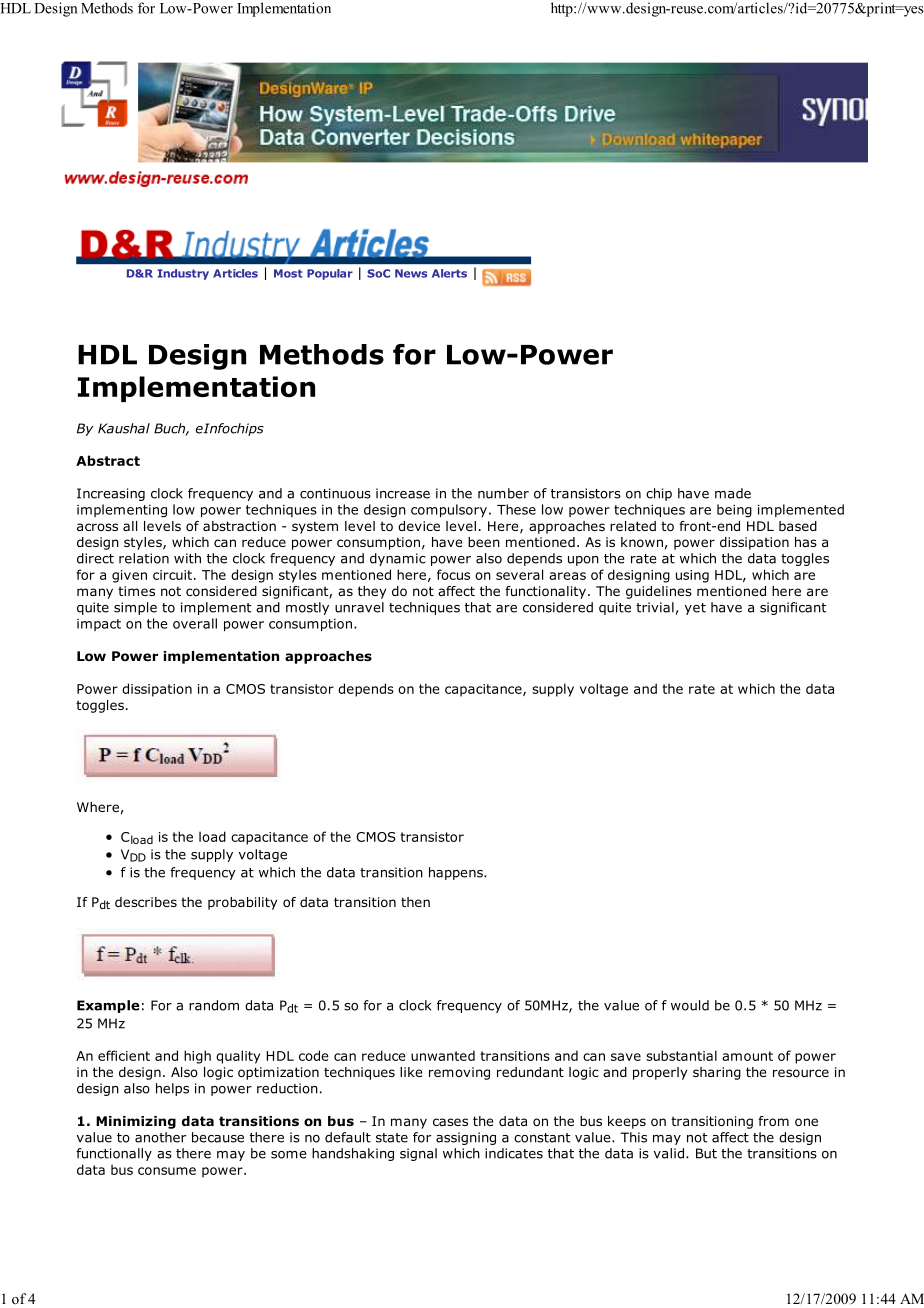 This image has width=924, height=1308. Describe the element at coordinates (466, 1138) in the image. I see `assigning` at that location.
